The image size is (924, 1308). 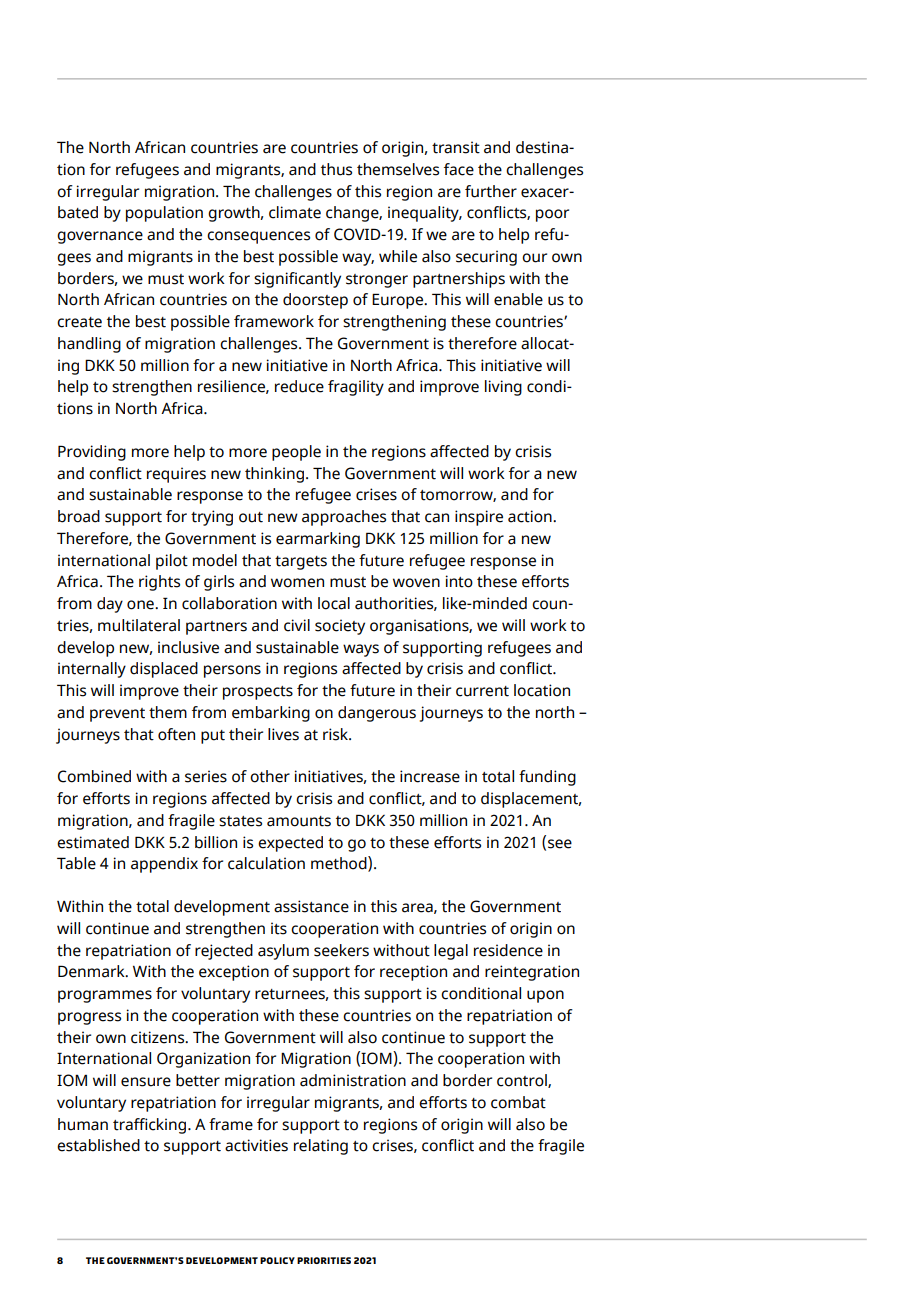 I want to click on living, so click(x=503, y=388).
